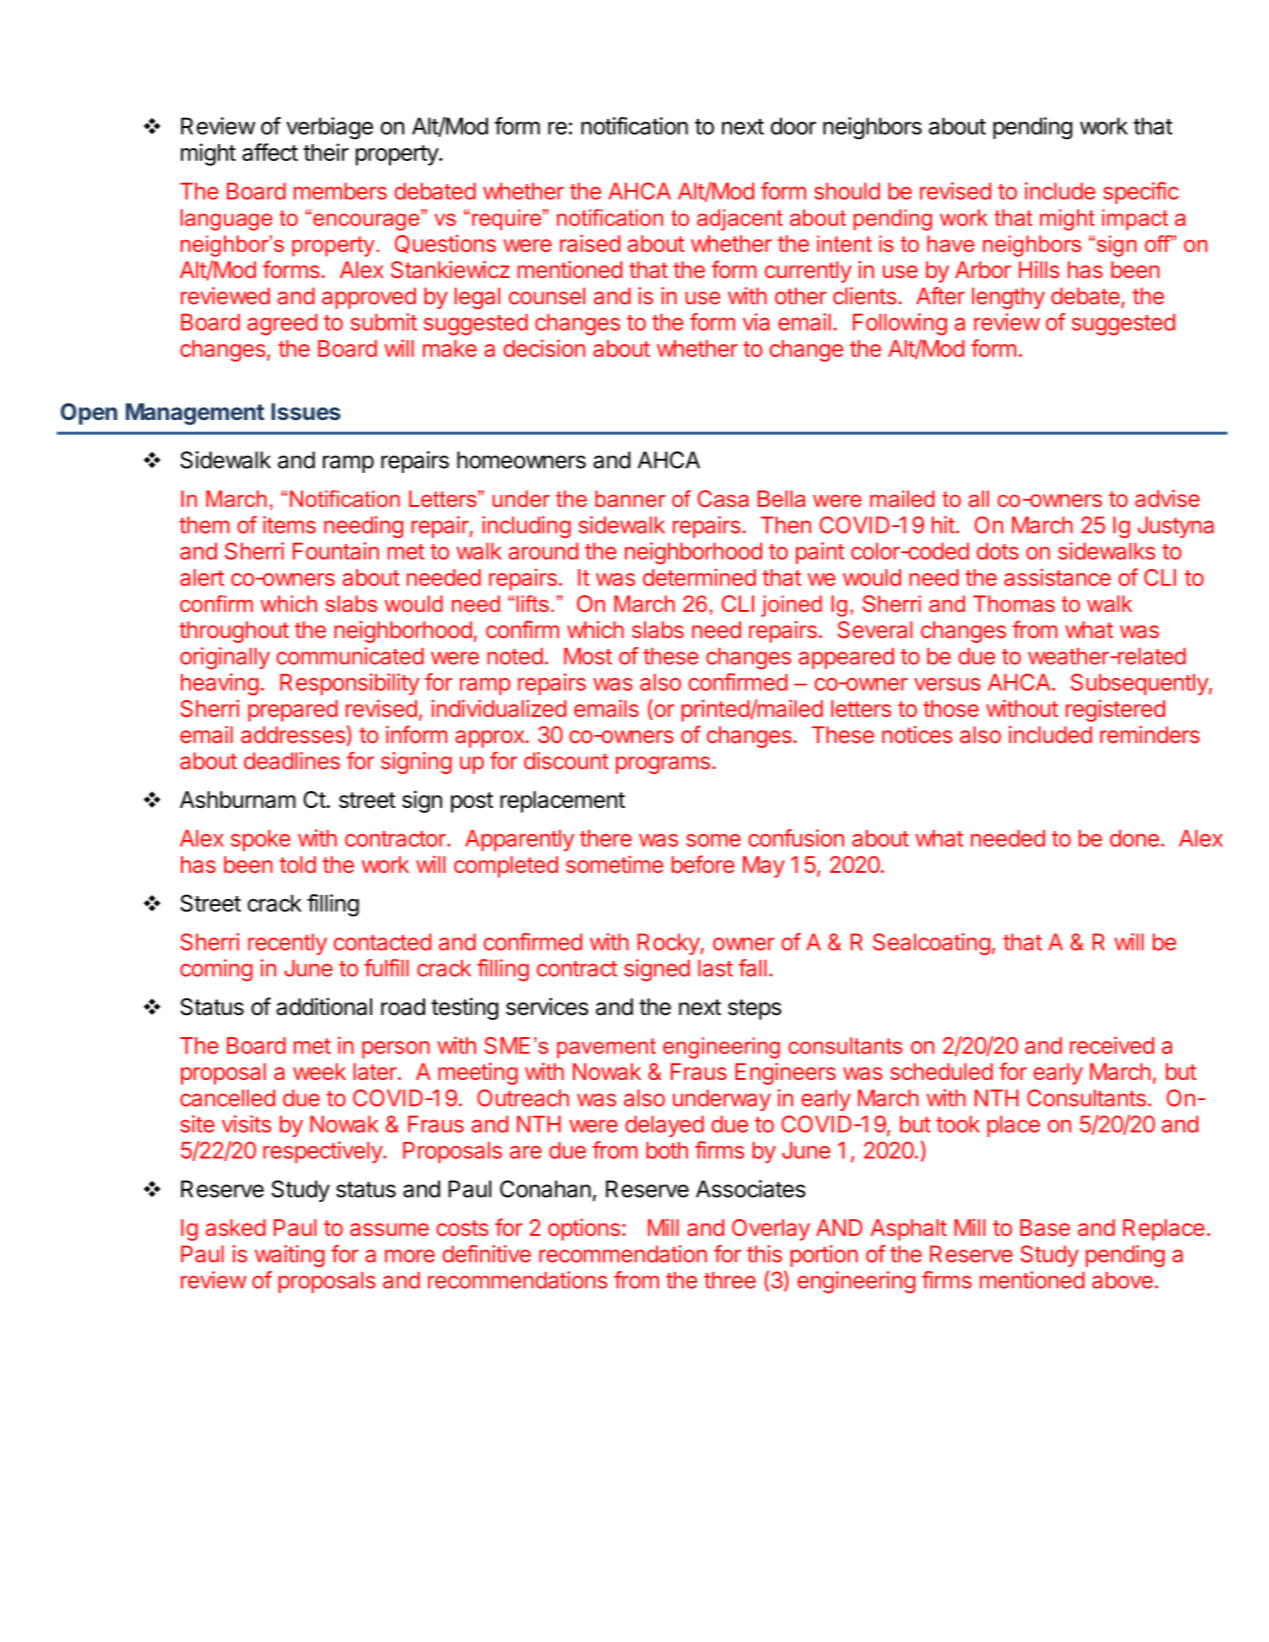 The image size is (1269, 1642). I want to click on heaving, so click(220, 684).
